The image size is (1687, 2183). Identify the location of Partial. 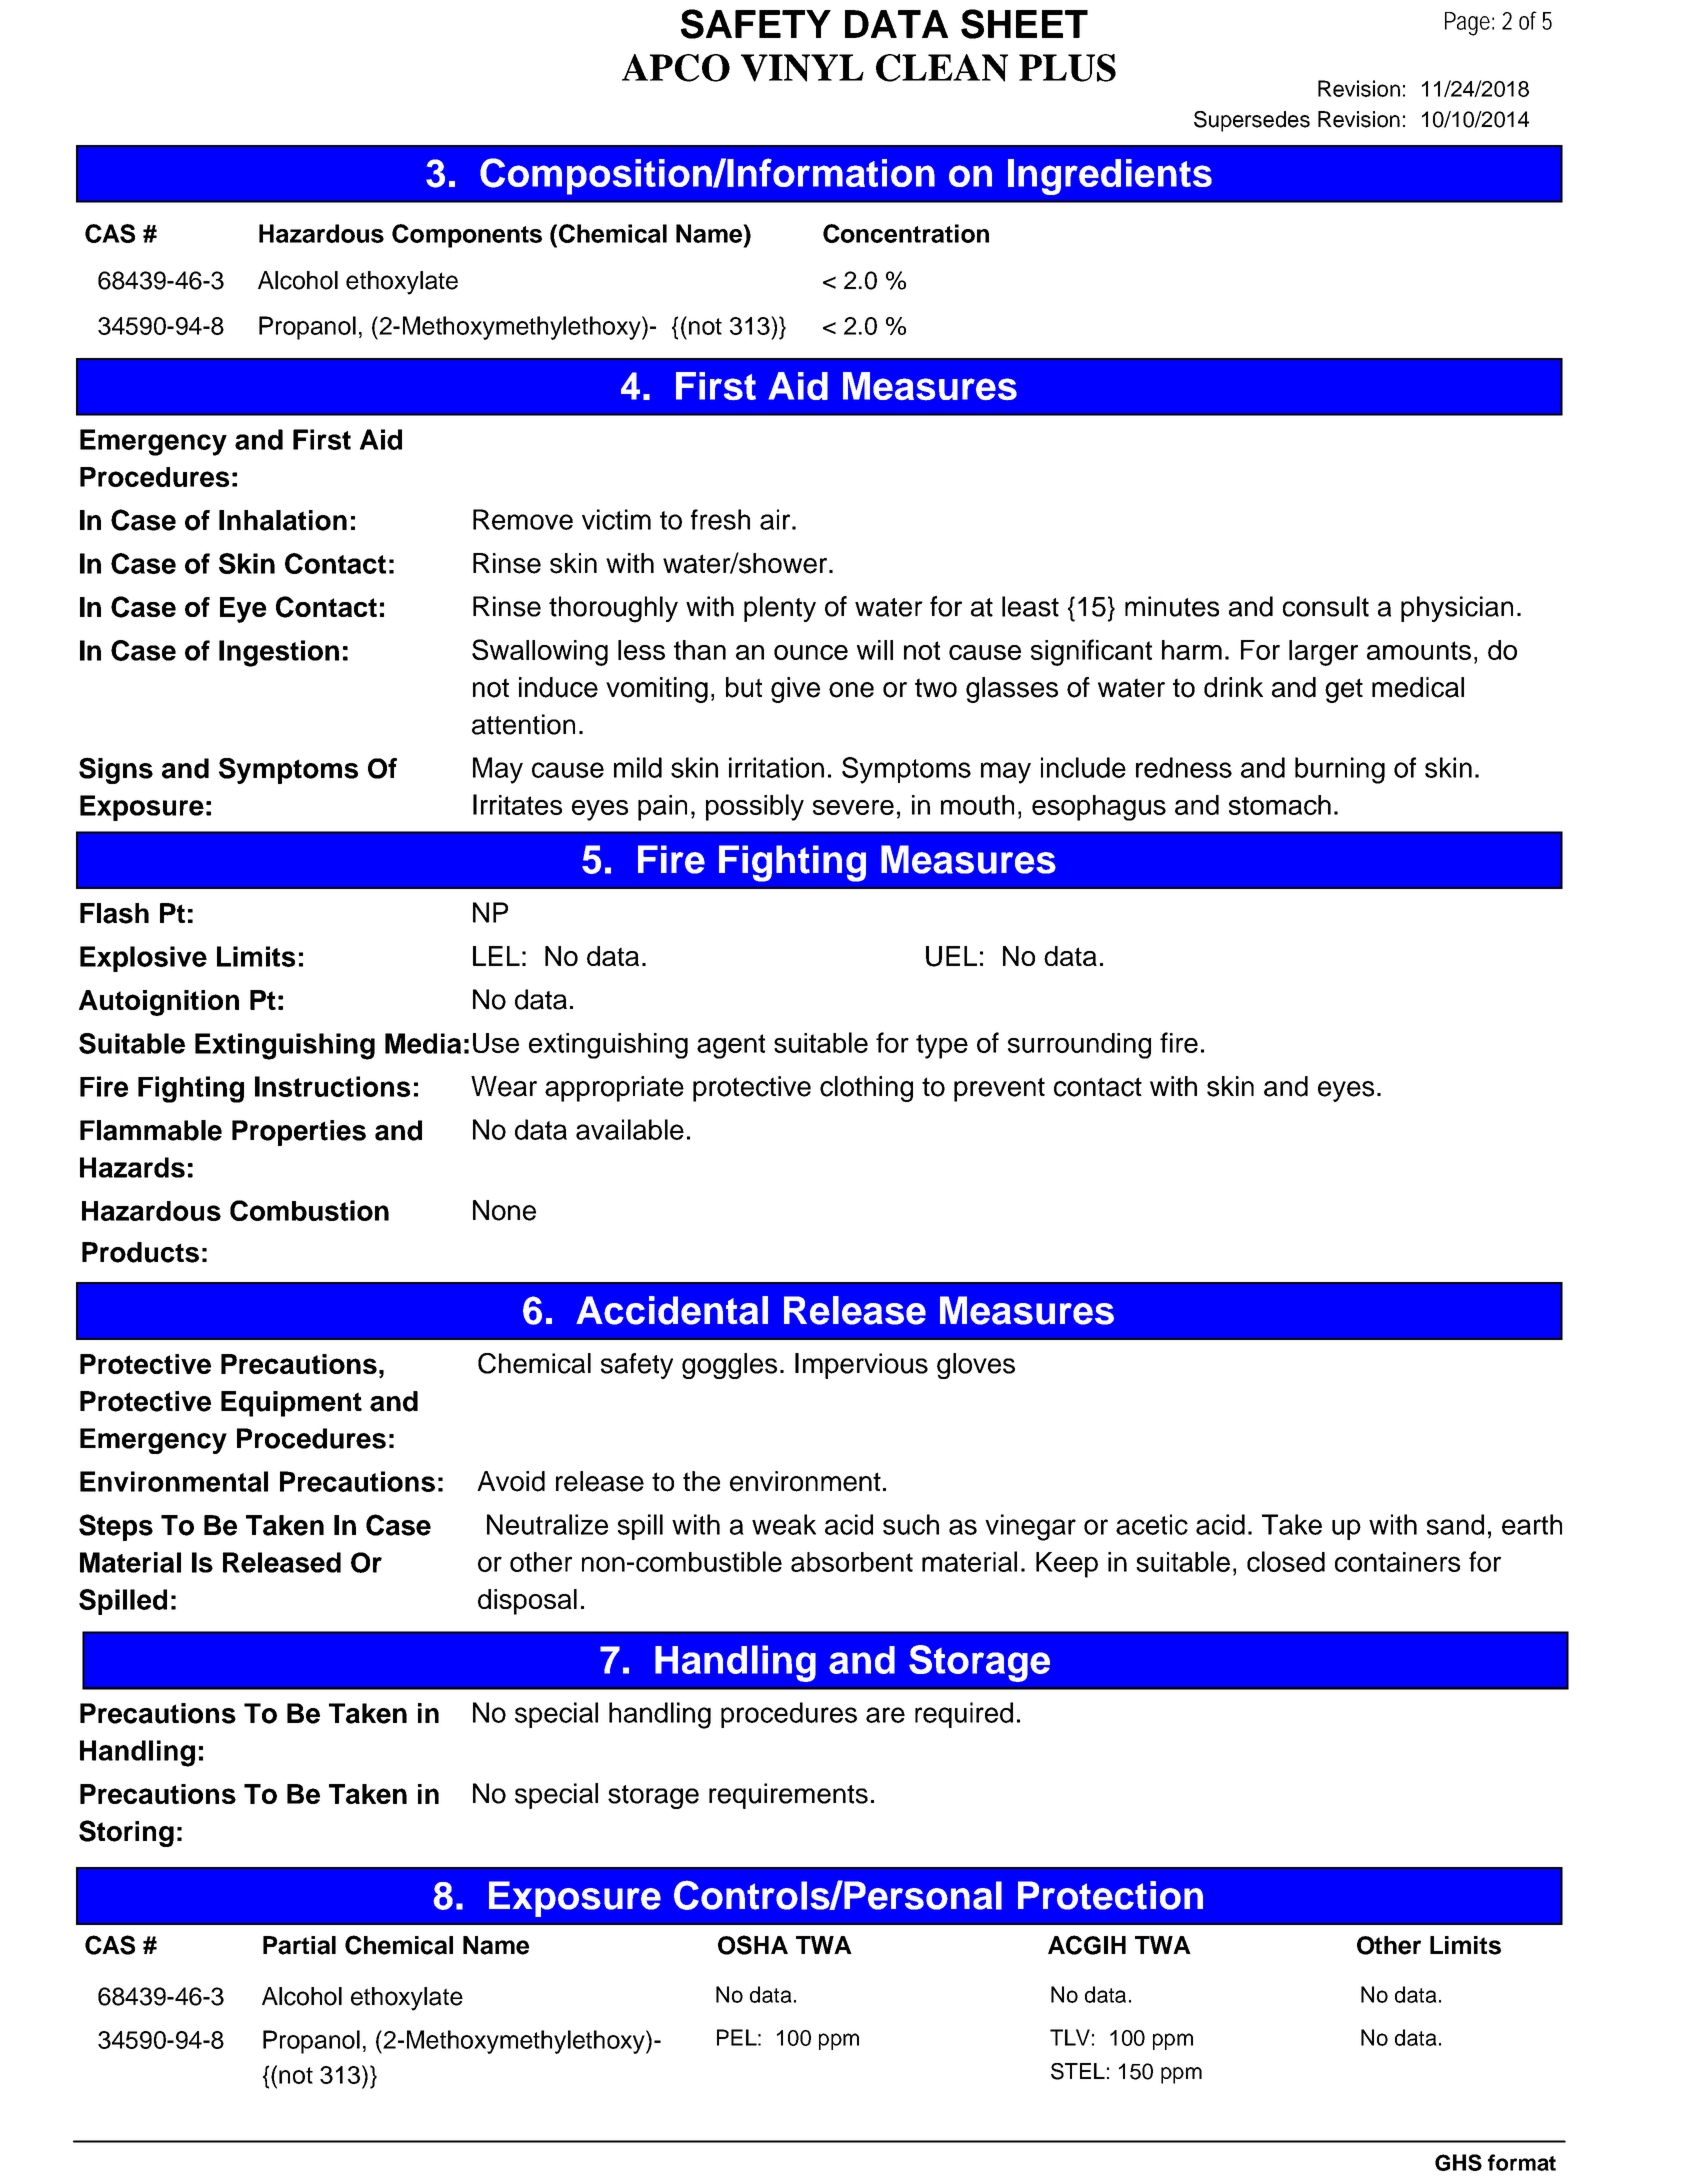
(299, 1945).
